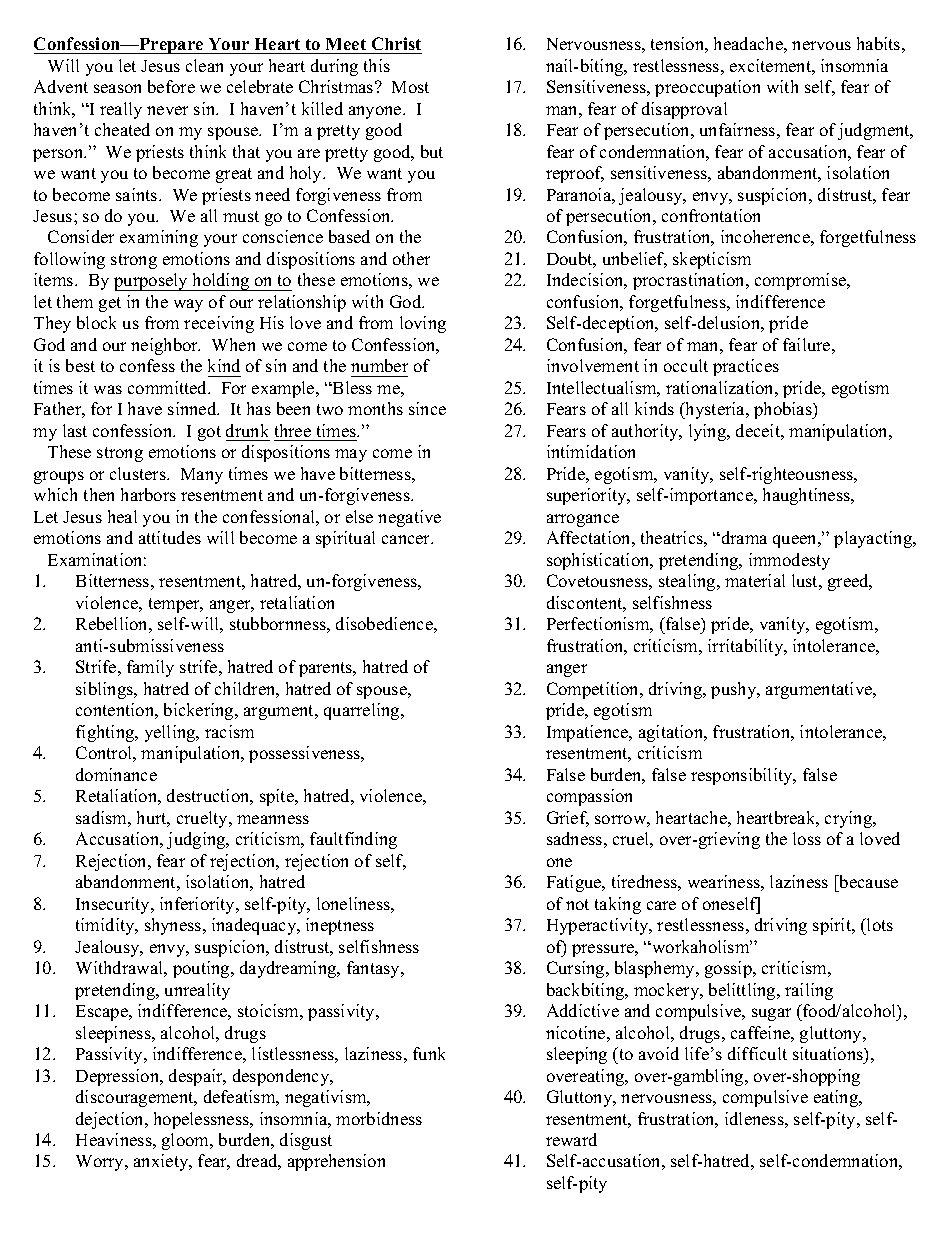 This screenshot has height=1233, width=952. What do you see at coordinates (171, 86) in the screenshot?
I see `before` at bounding box center [171, 86].
